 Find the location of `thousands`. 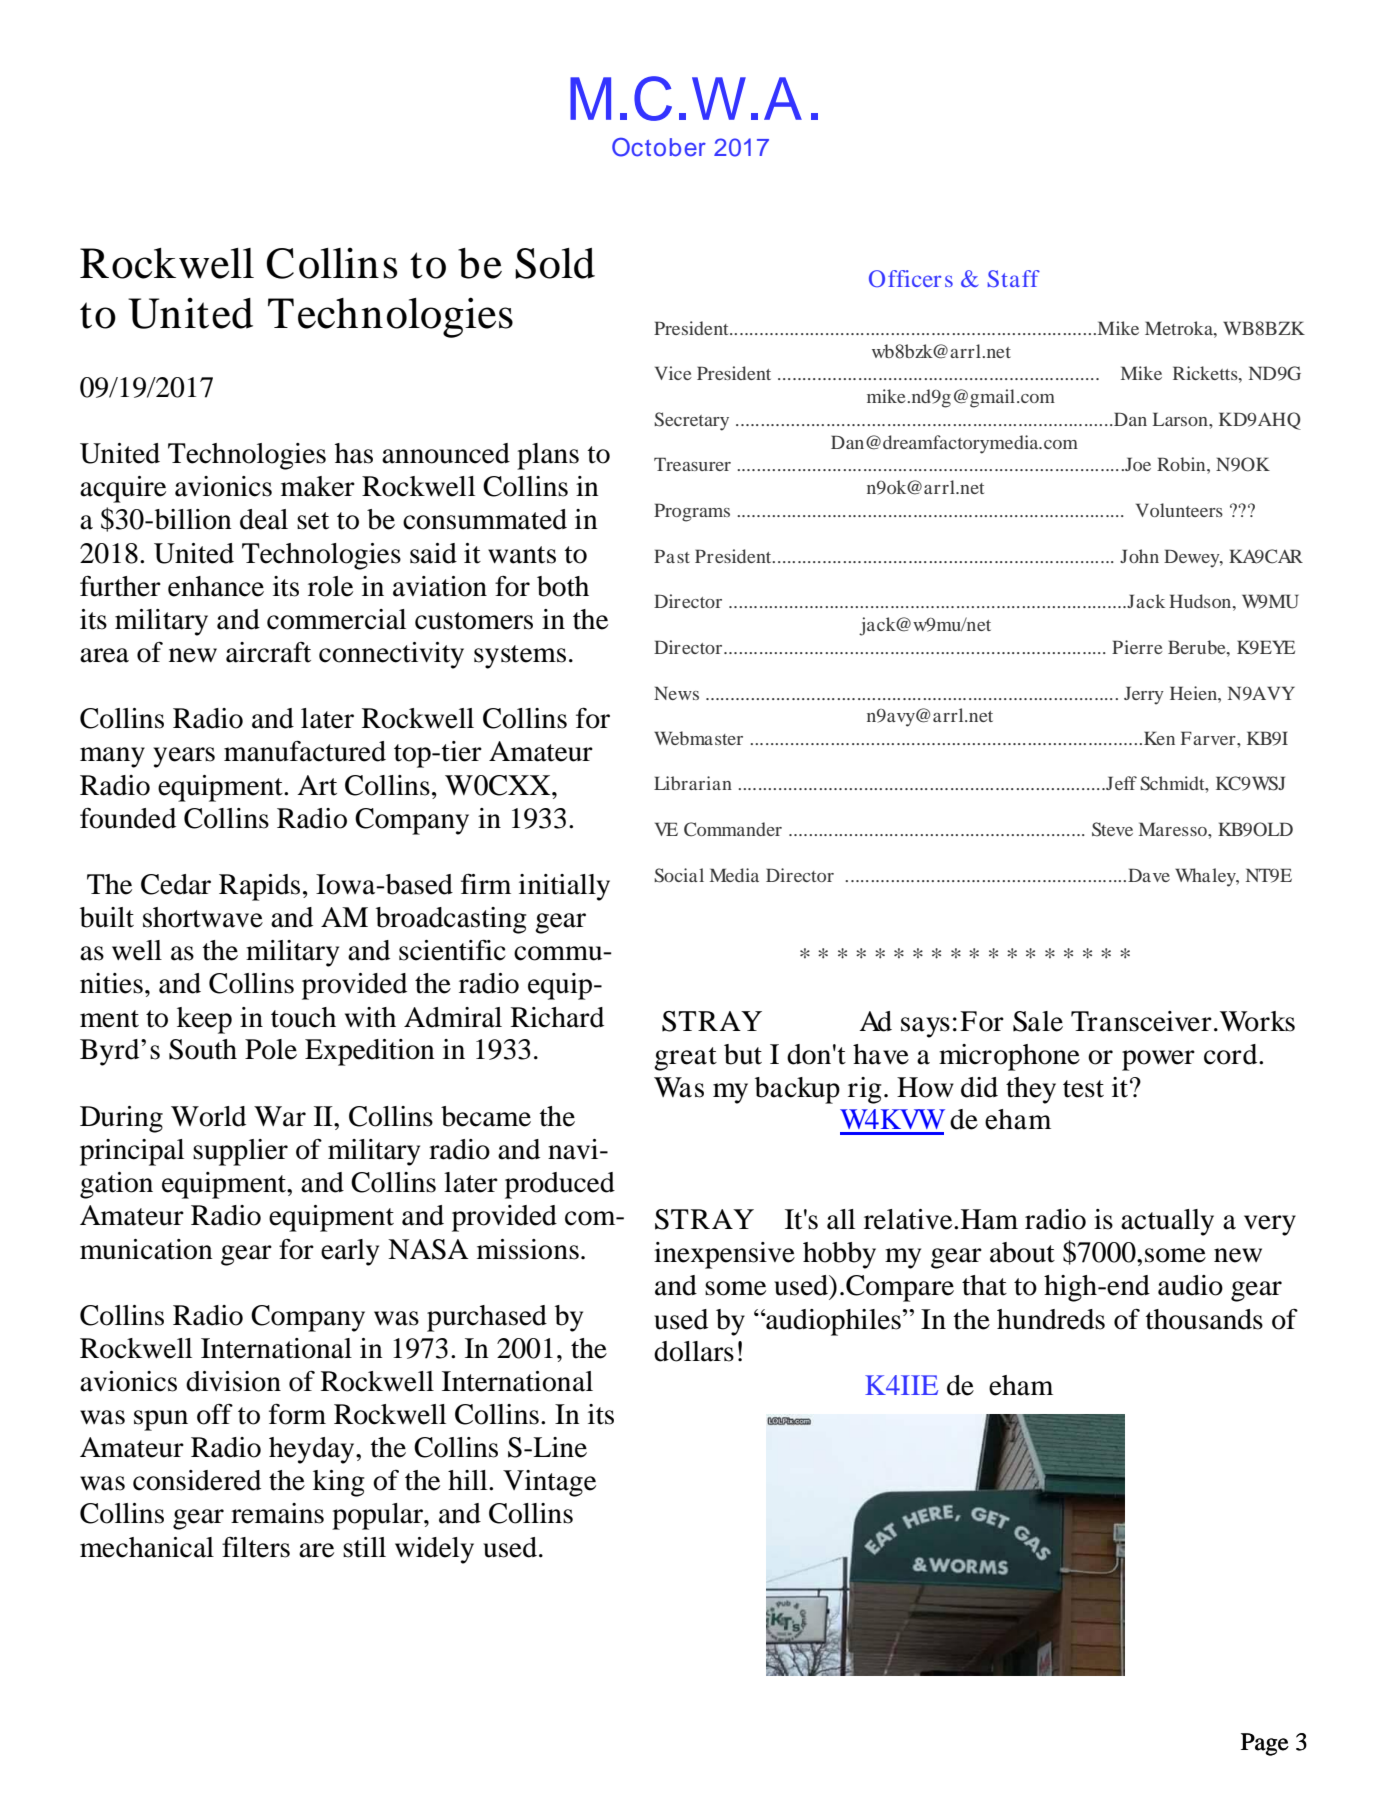

thousands is located at coordinates (1204, 1319).
